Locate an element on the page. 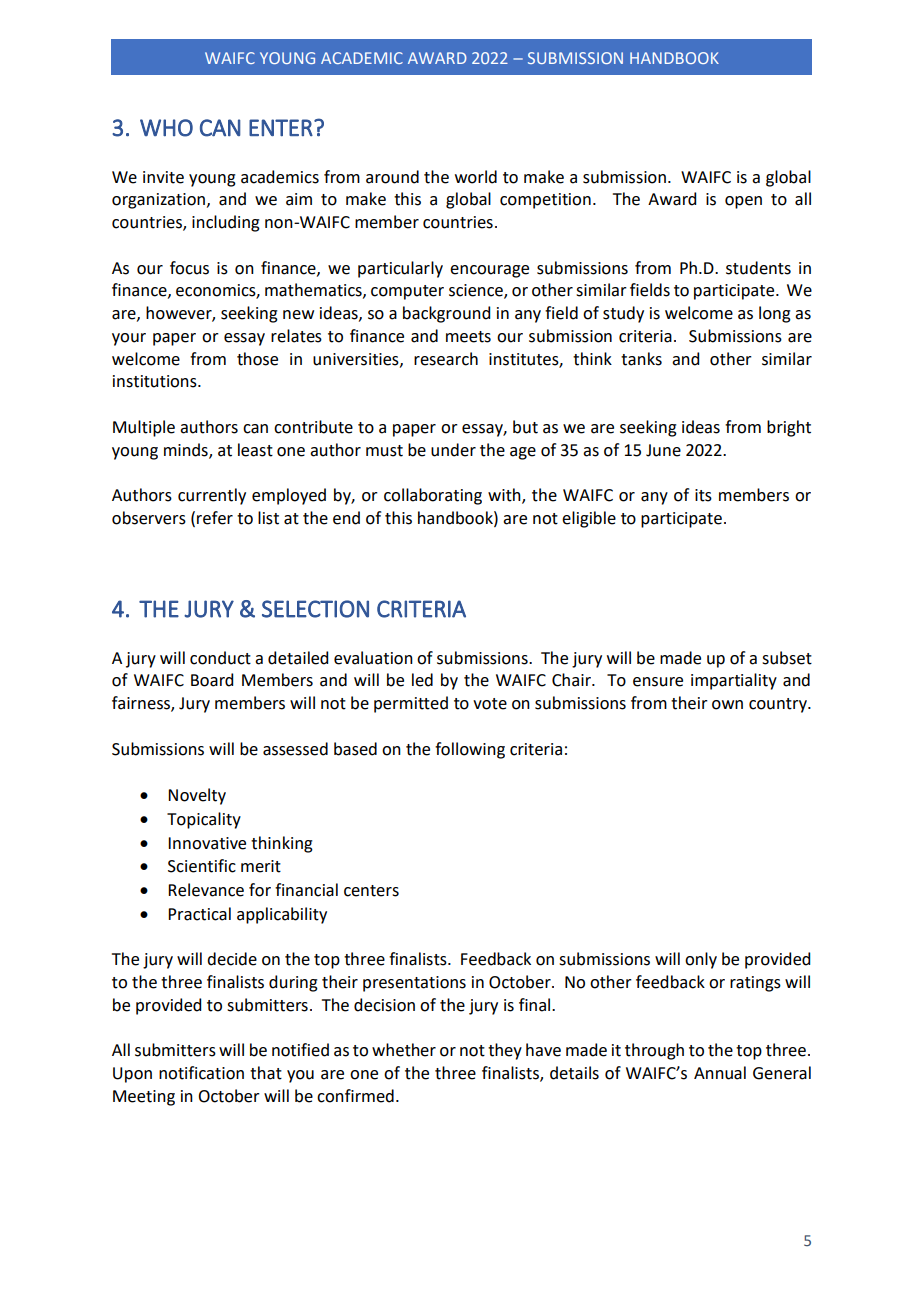 This page has width=924, height=1307. following is located at coordinates (470, 750).
